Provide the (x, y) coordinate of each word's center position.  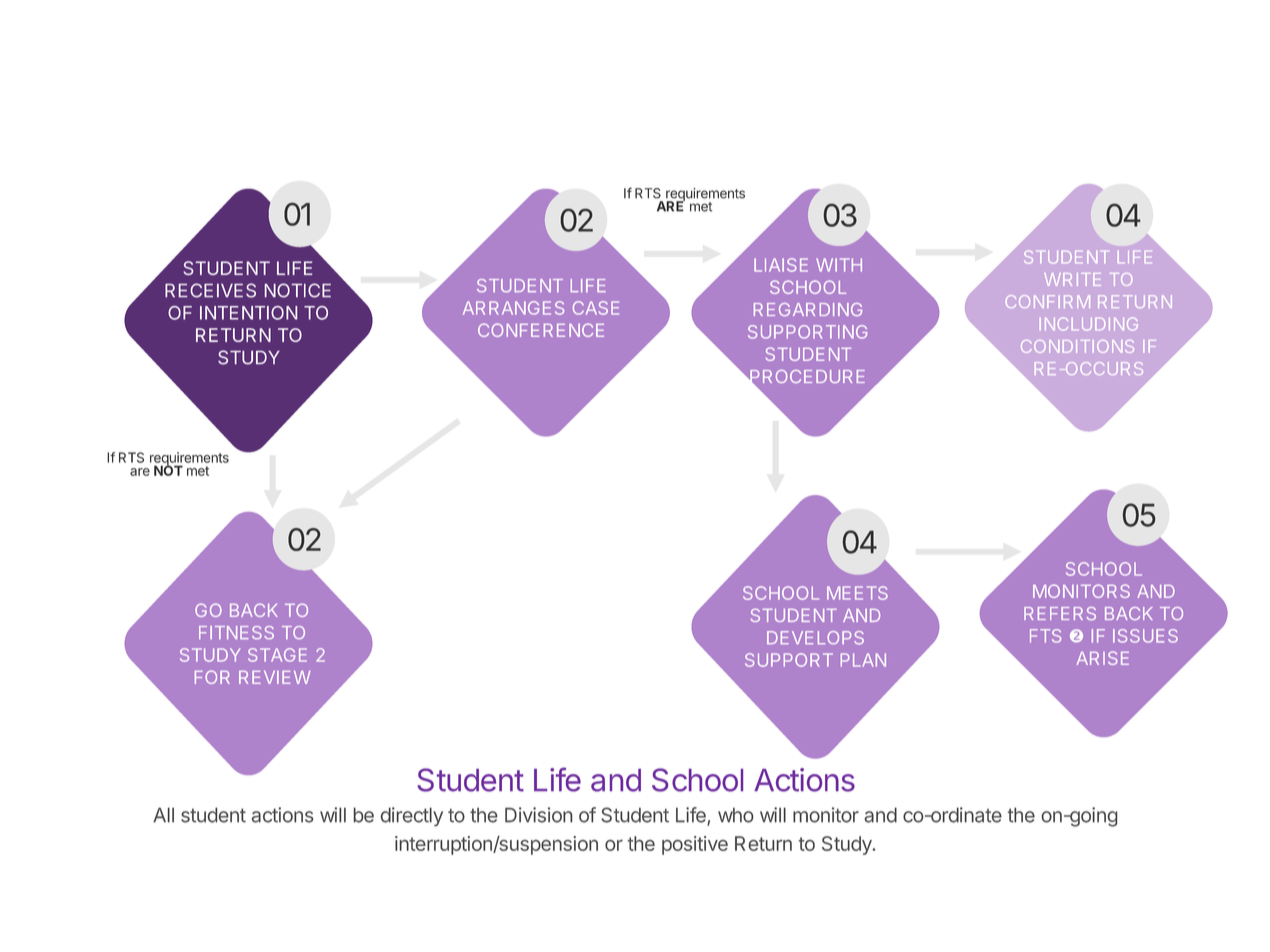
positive (695, 845)
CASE (596, 308)
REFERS (1060, 613)
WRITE (1072, 279)
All (163, 815)
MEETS (857, 593)
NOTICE (298, 290)
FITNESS (236, 632)
